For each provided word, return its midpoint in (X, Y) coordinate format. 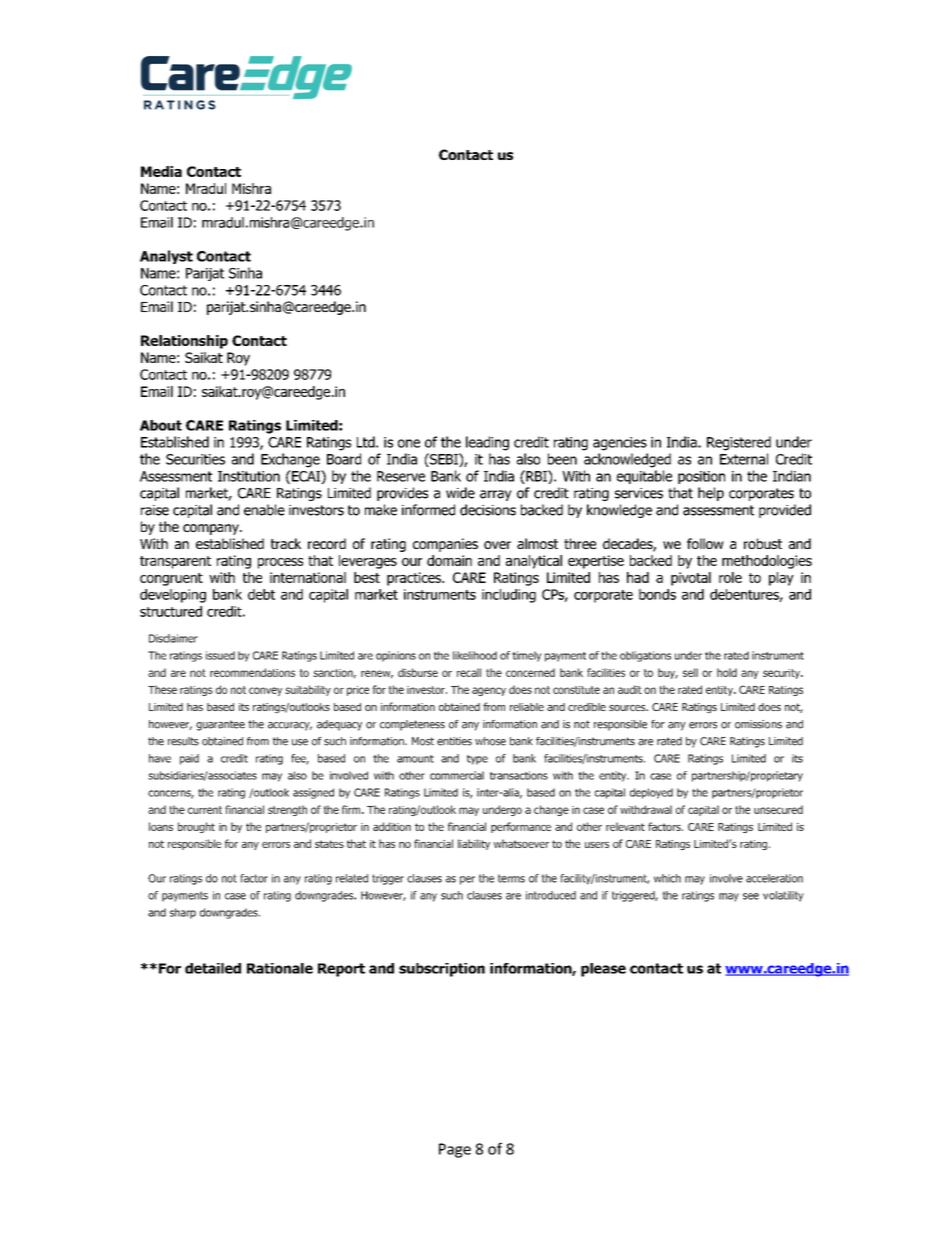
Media (161, 171)
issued (220, 655)
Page (455, 1150)
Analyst (166, 257)
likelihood (475, 655)
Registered (739, 443)
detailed (213, 968)
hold (727, 672)
